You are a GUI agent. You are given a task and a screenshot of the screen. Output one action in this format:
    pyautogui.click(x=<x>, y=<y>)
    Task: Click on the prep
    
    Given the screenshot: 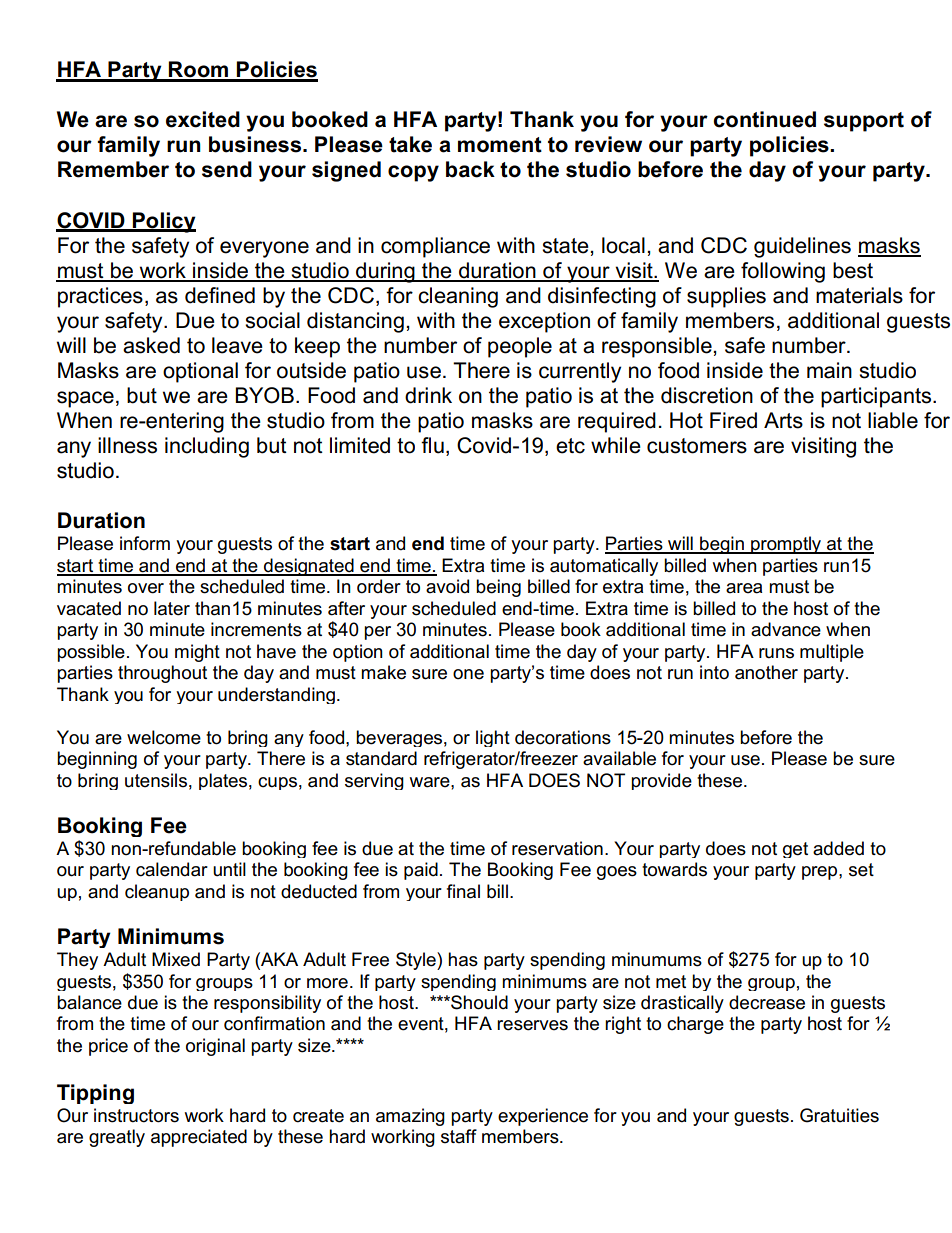 What is the action you would take?
    pyautogui.click(x=821, y=873)
